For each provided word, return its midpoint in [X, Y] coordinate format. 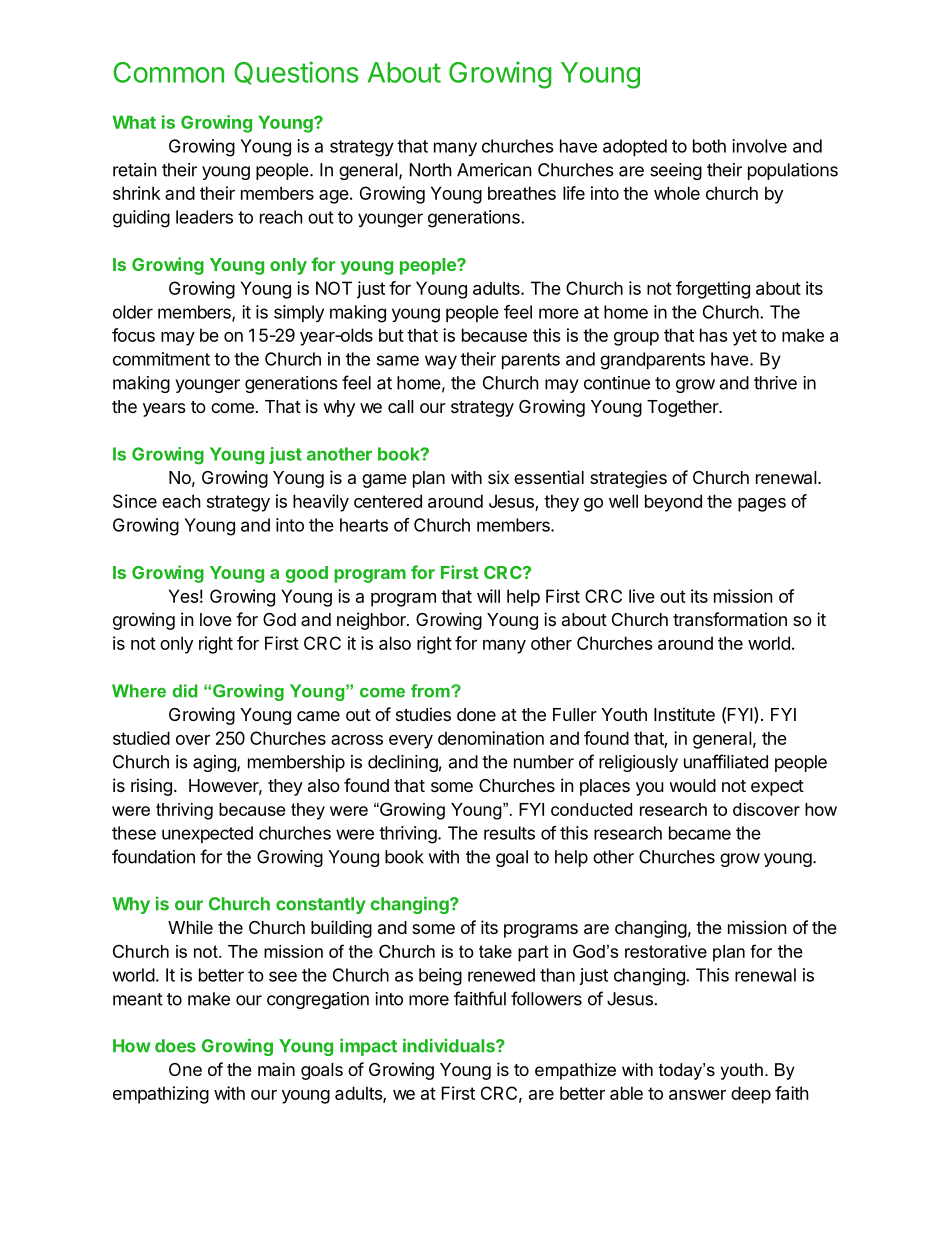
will [488, 596]
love [216, 619]
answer [697, 1095]
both [709, 146]
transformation [730, 619]
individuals [450, 1045]
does [175, 1046]
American [494, 170]
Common [168, 72]
